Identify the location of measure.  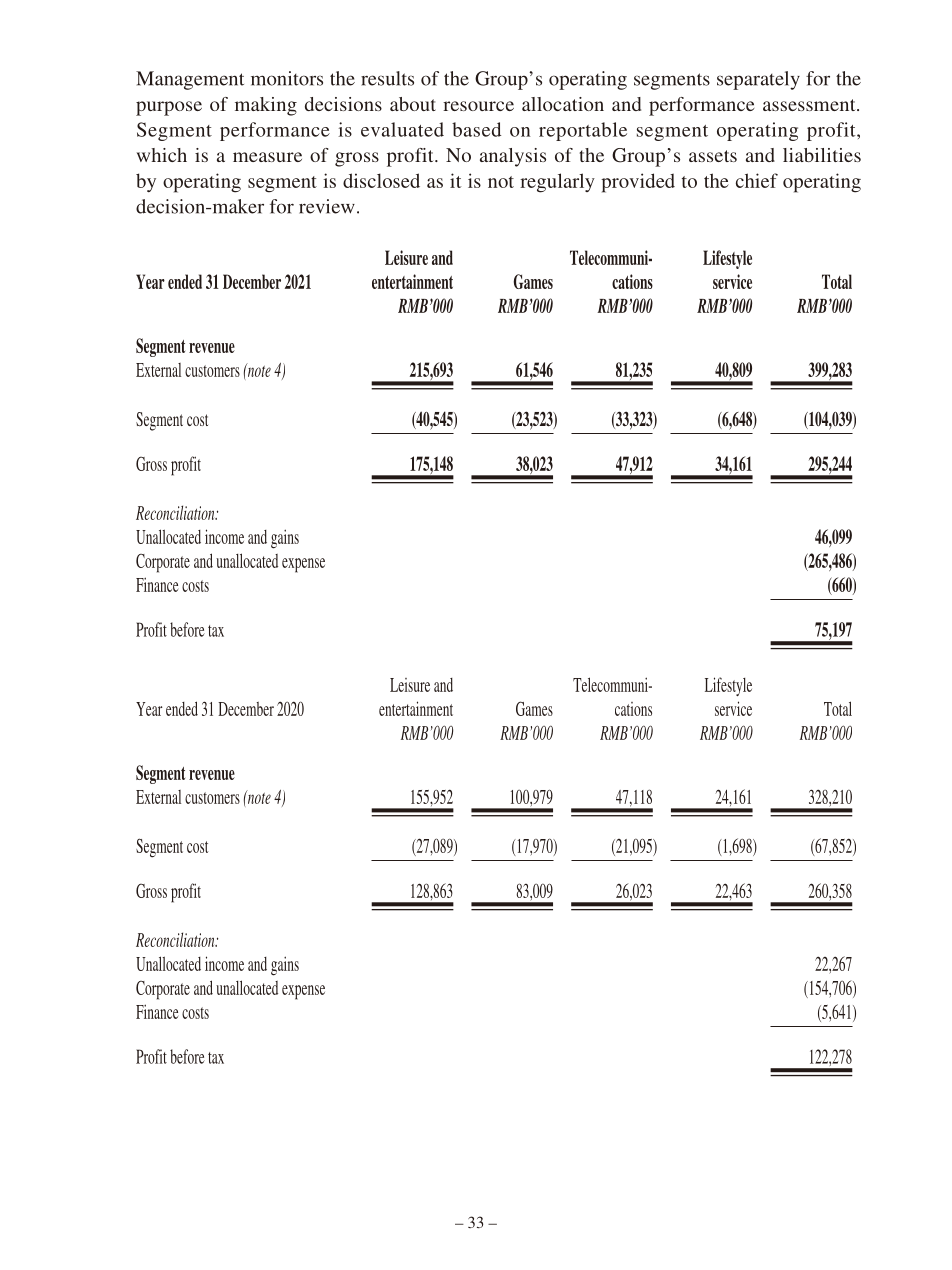
(267, 157).
